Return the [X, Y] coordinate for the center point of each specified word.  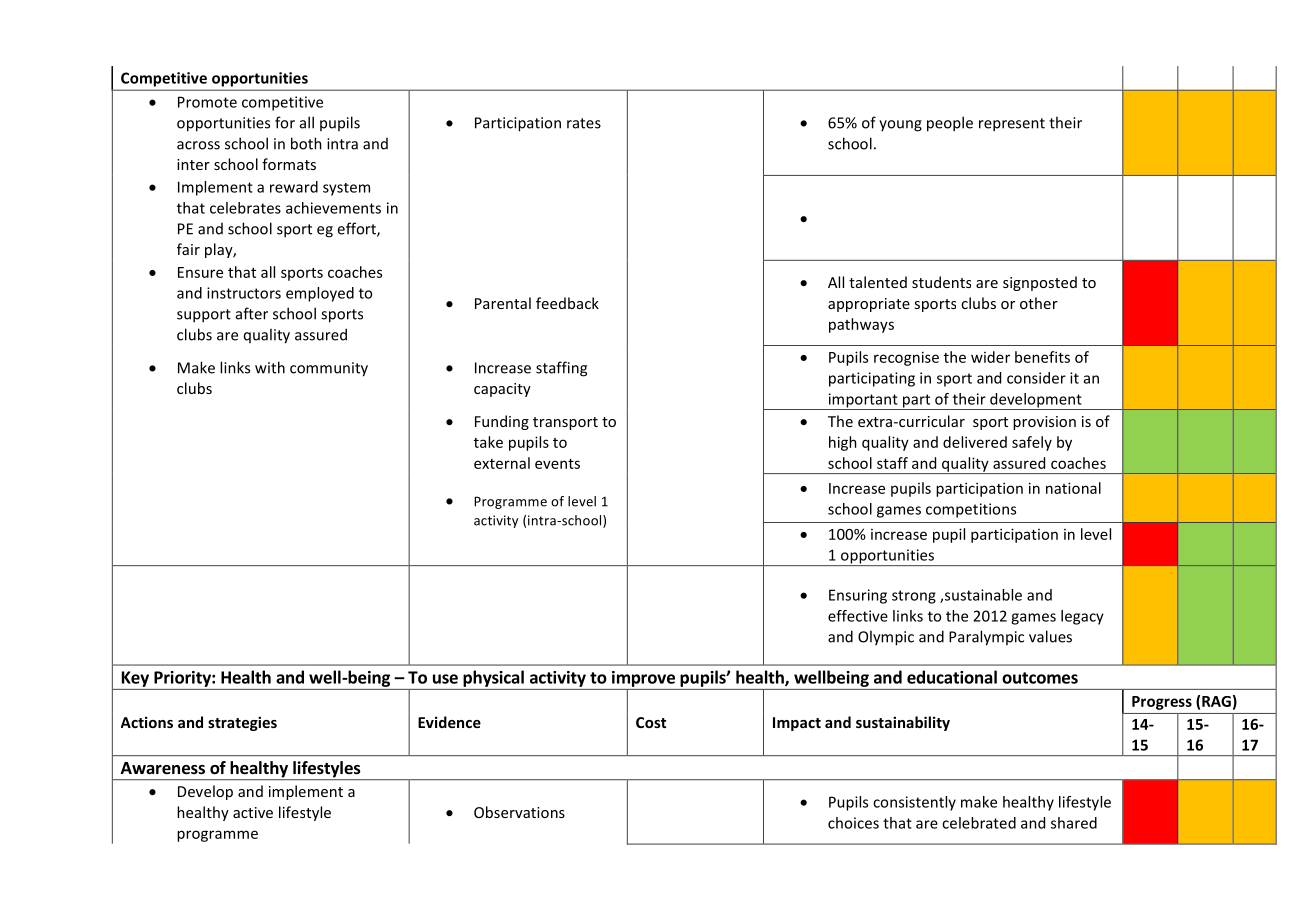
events [557, 464]
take [488, 442]
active [253, 812]
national [1073, 488]
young [900, 126]
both [306, 143]
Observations [519, 812]
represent [1012, 125]
